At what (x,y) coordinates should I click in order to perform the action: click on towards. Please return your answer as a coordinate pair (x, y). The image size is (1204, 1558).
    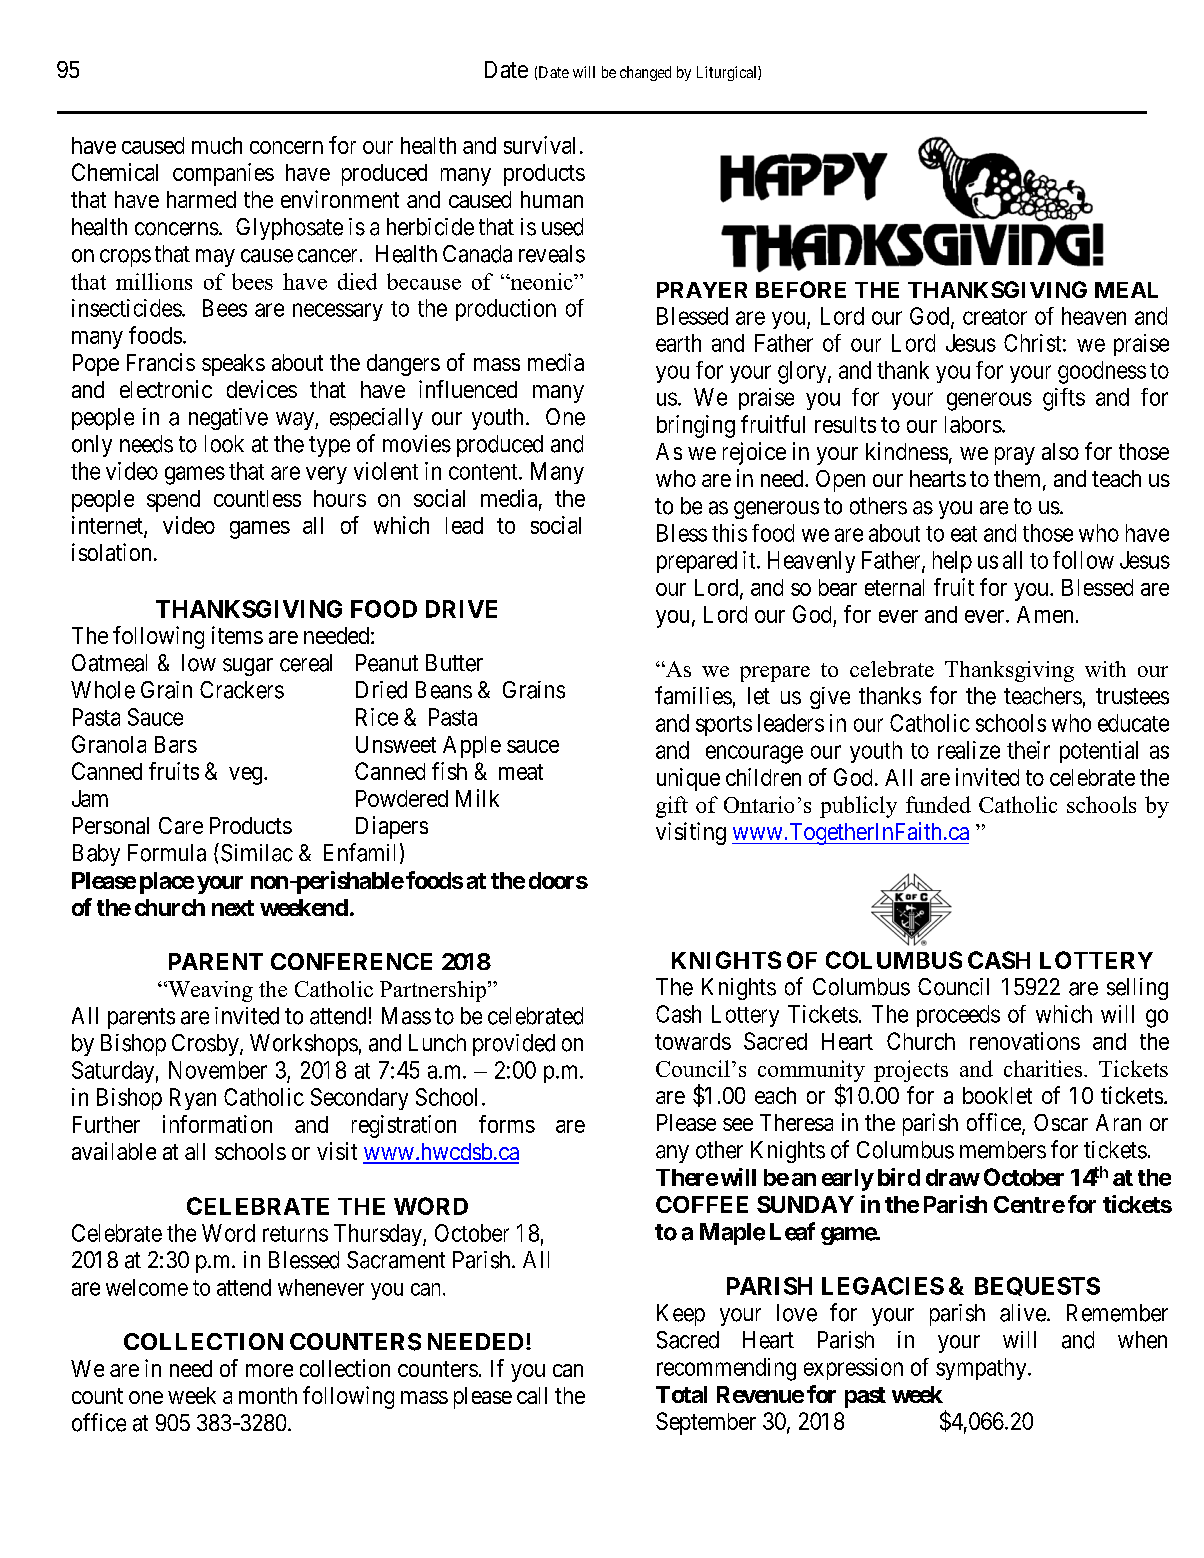
    Looking at the image, I should click on (693, 1041).
